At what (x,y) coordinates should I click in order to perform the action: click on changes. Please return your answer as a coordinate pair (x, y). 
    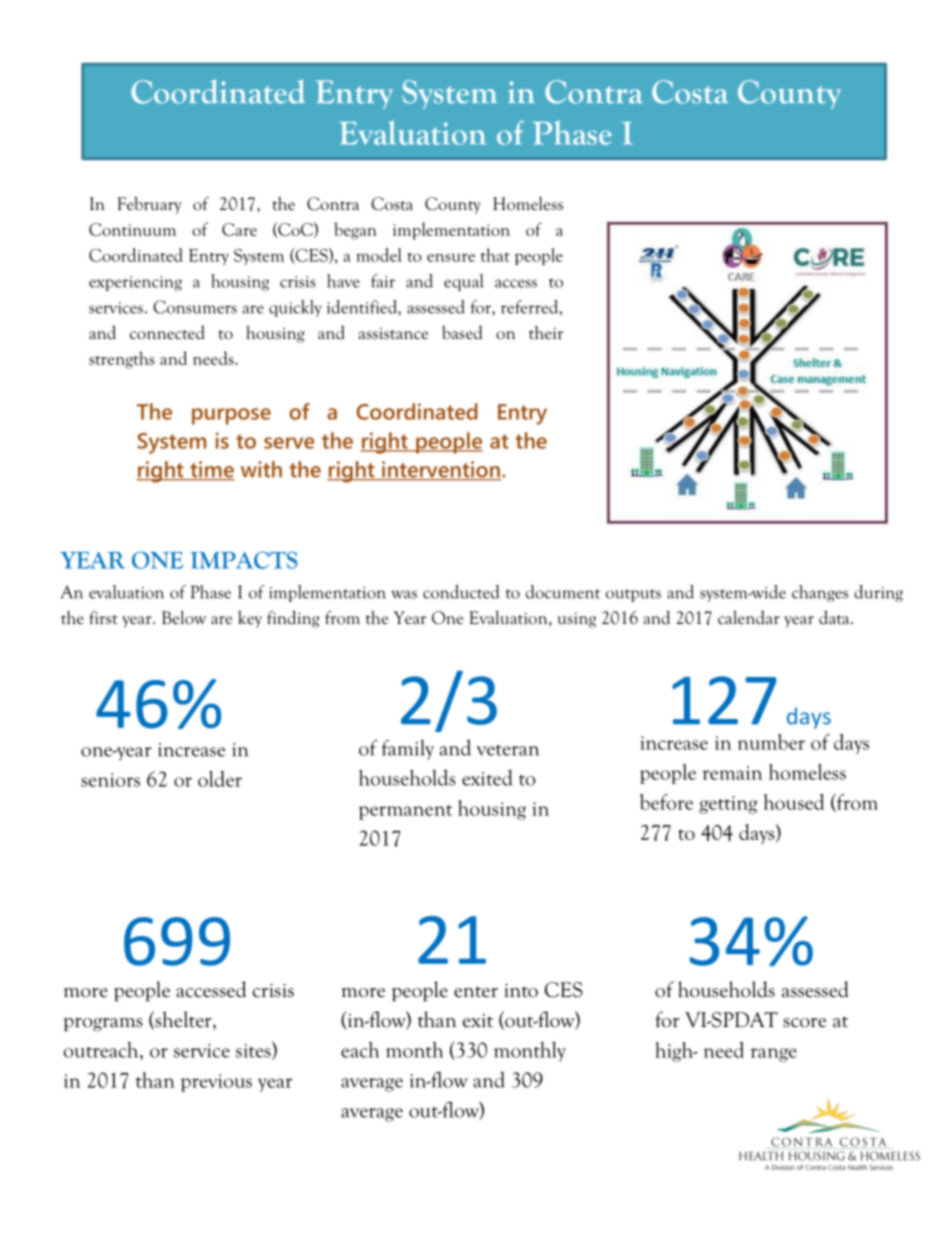
    Looking at the image, I should click on (820, 593).
